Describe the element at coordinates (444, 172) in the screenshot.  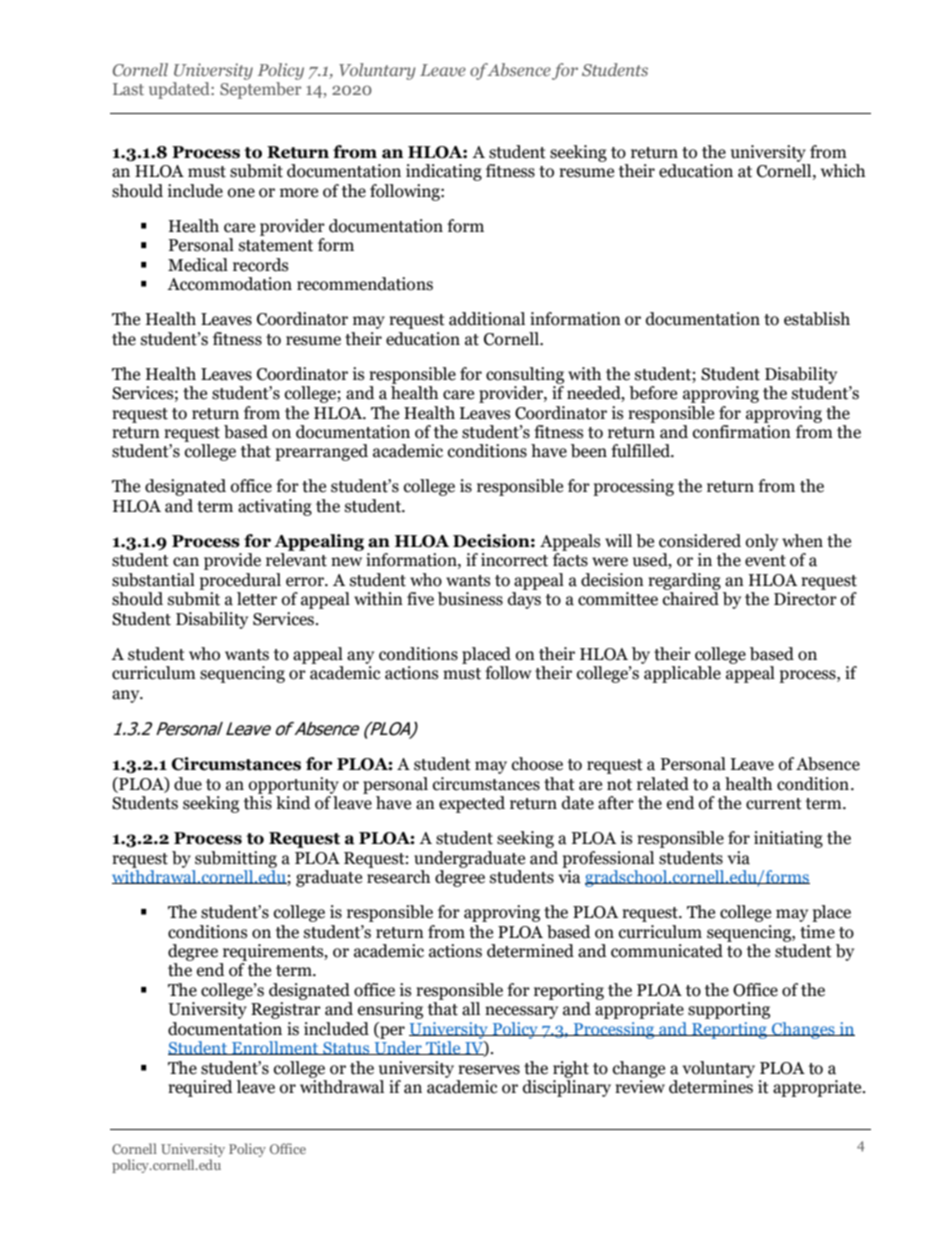
I see `indicating` at that location.
